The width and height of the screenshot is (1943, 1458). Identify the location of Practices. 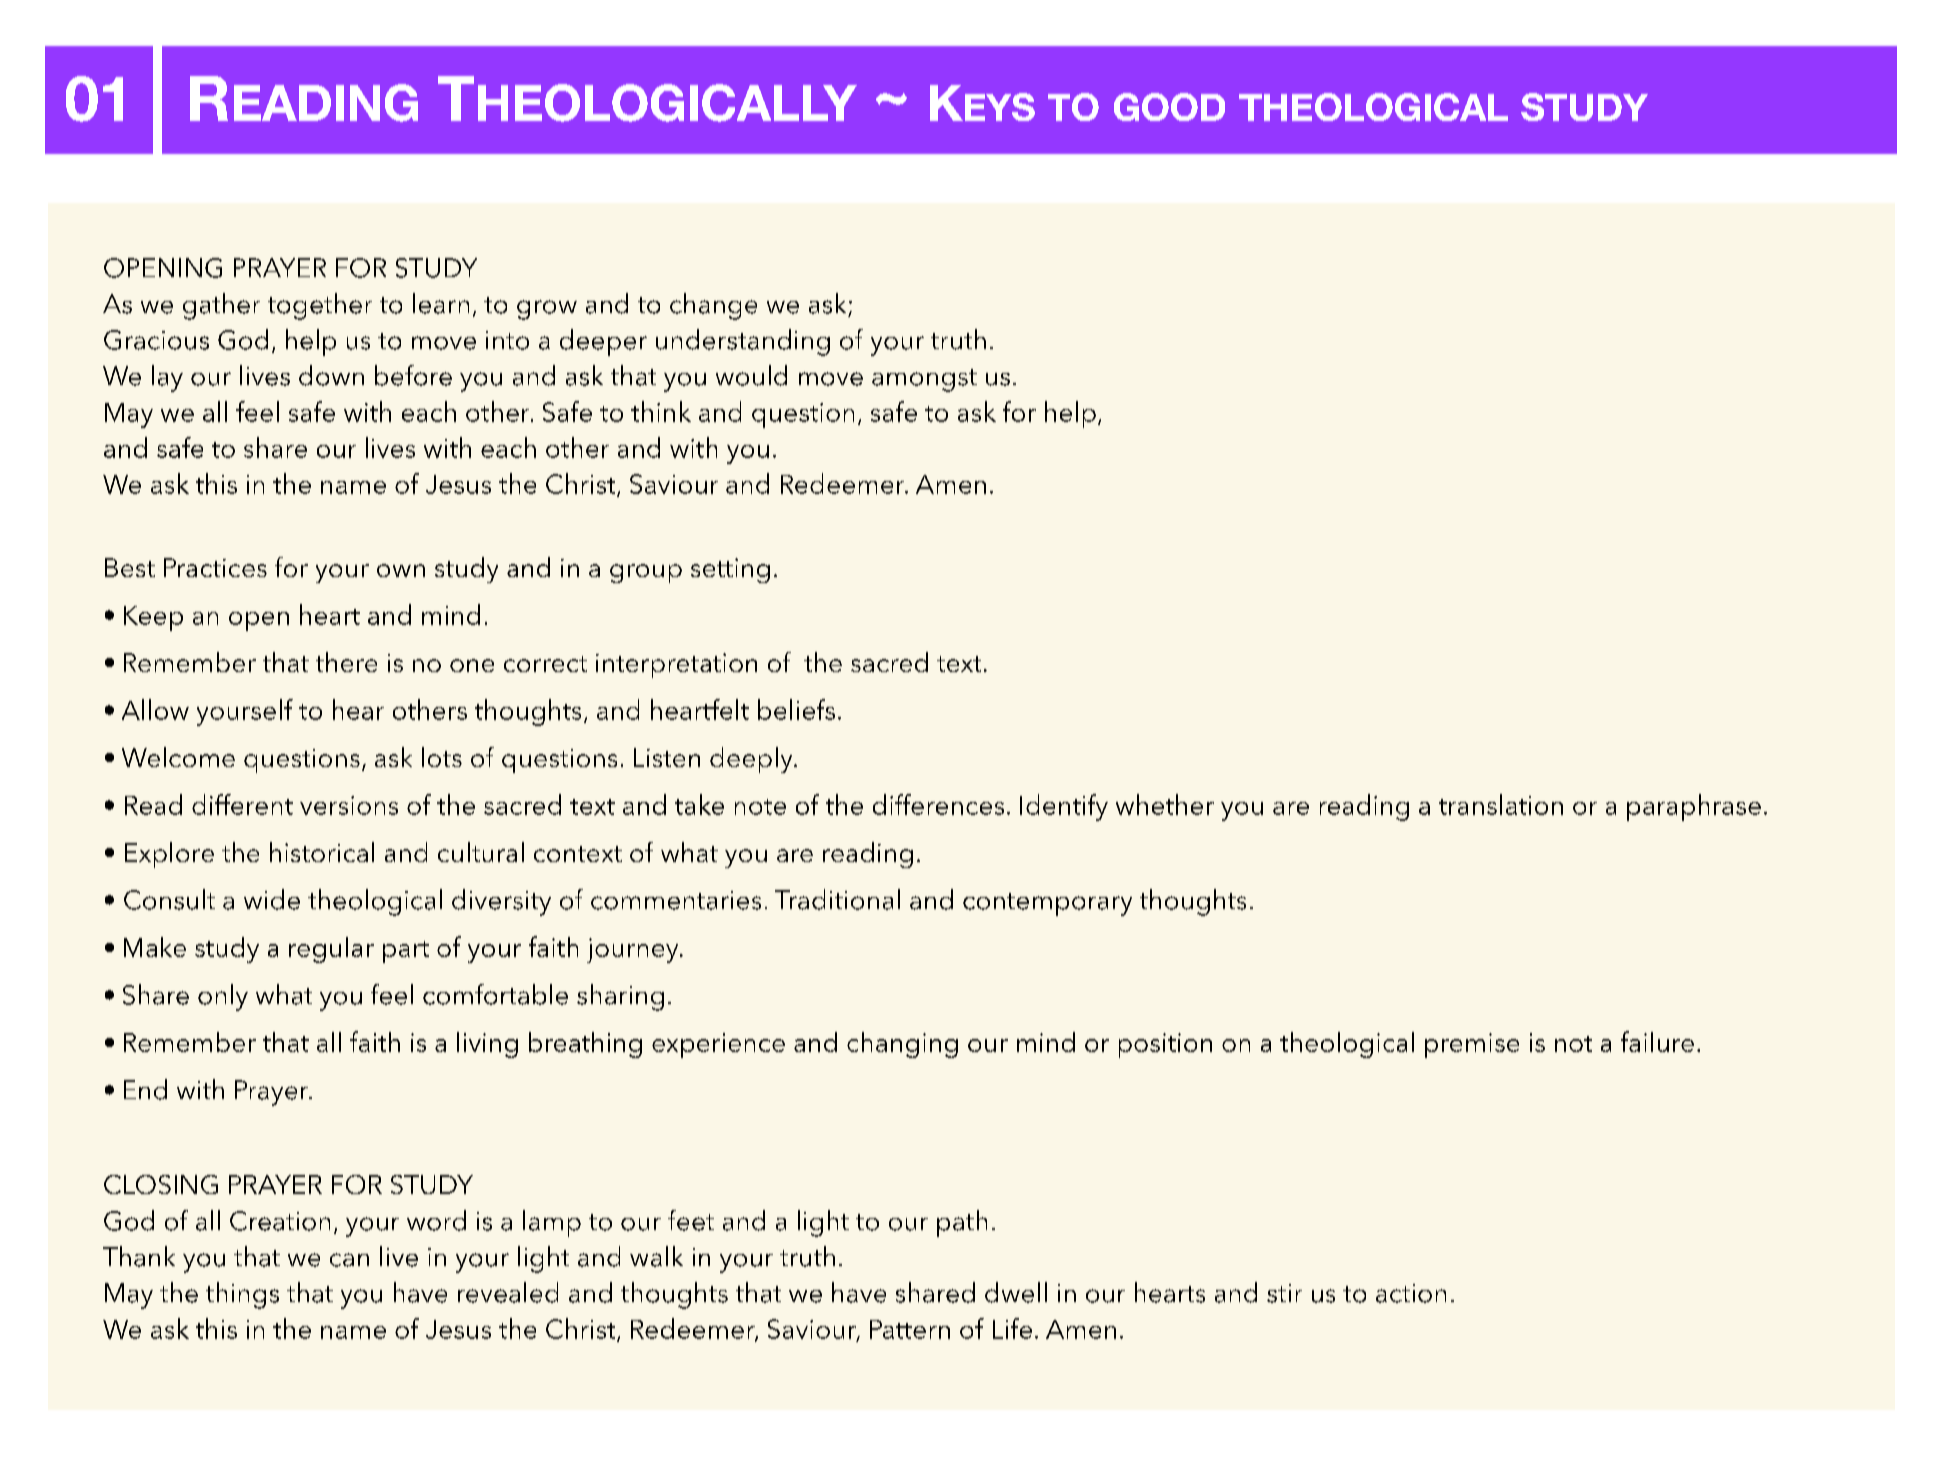
(215, 567).
